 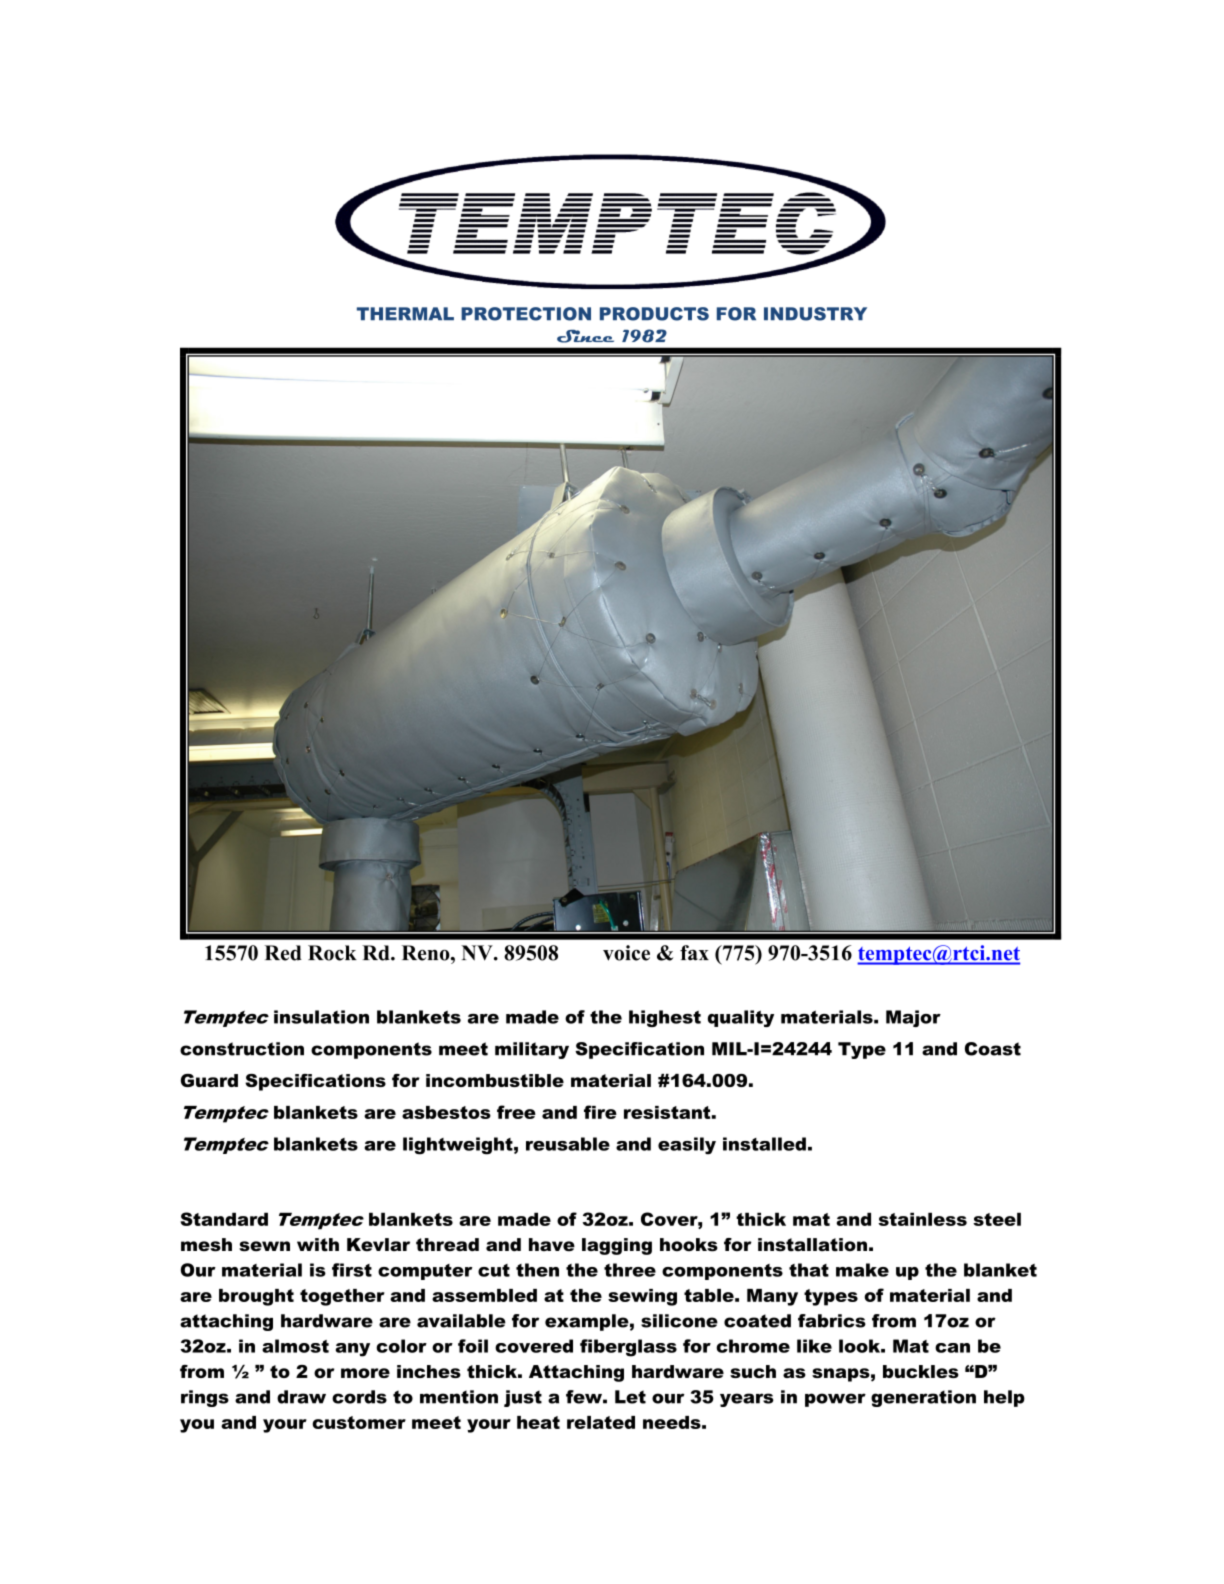 What do you see at coordinates (301, 1397) in the page?
I see `draw` at bounding box center [301, 1397].
